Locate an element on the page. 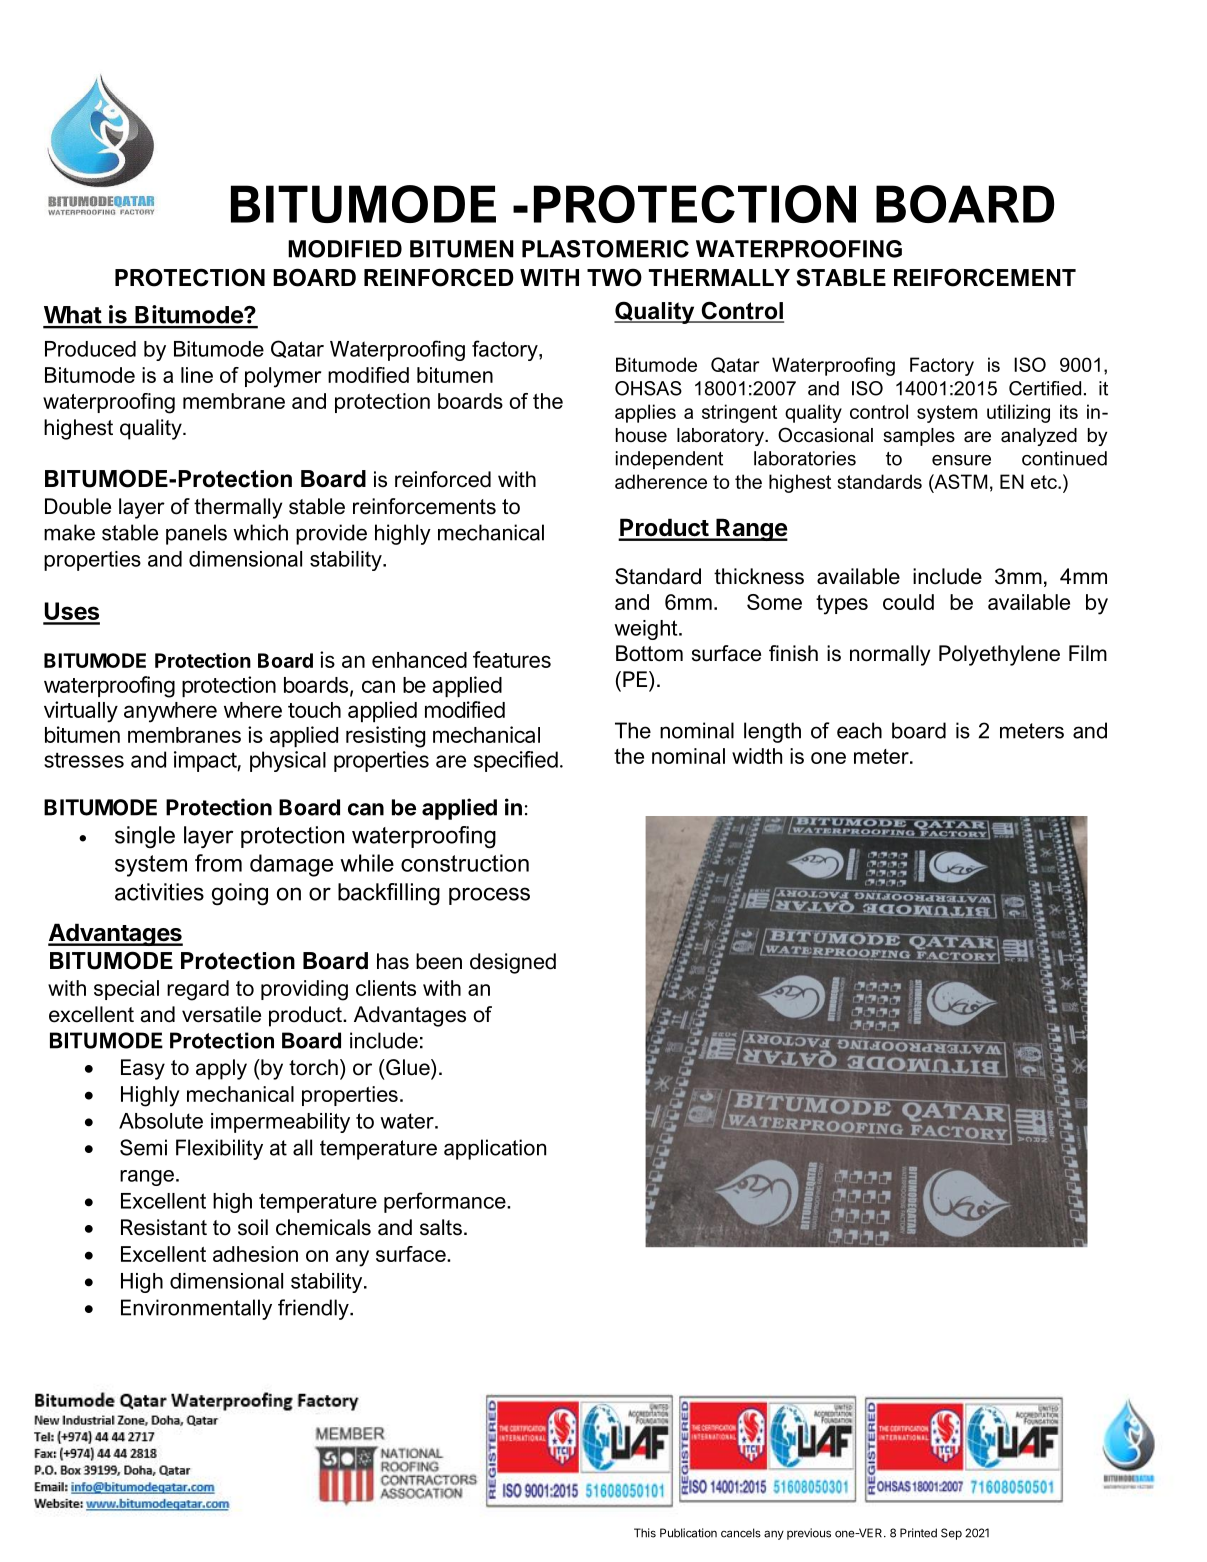 The width and height of the image is (1207, 1562). Environmentally is located at coordinates (196, 1309).
